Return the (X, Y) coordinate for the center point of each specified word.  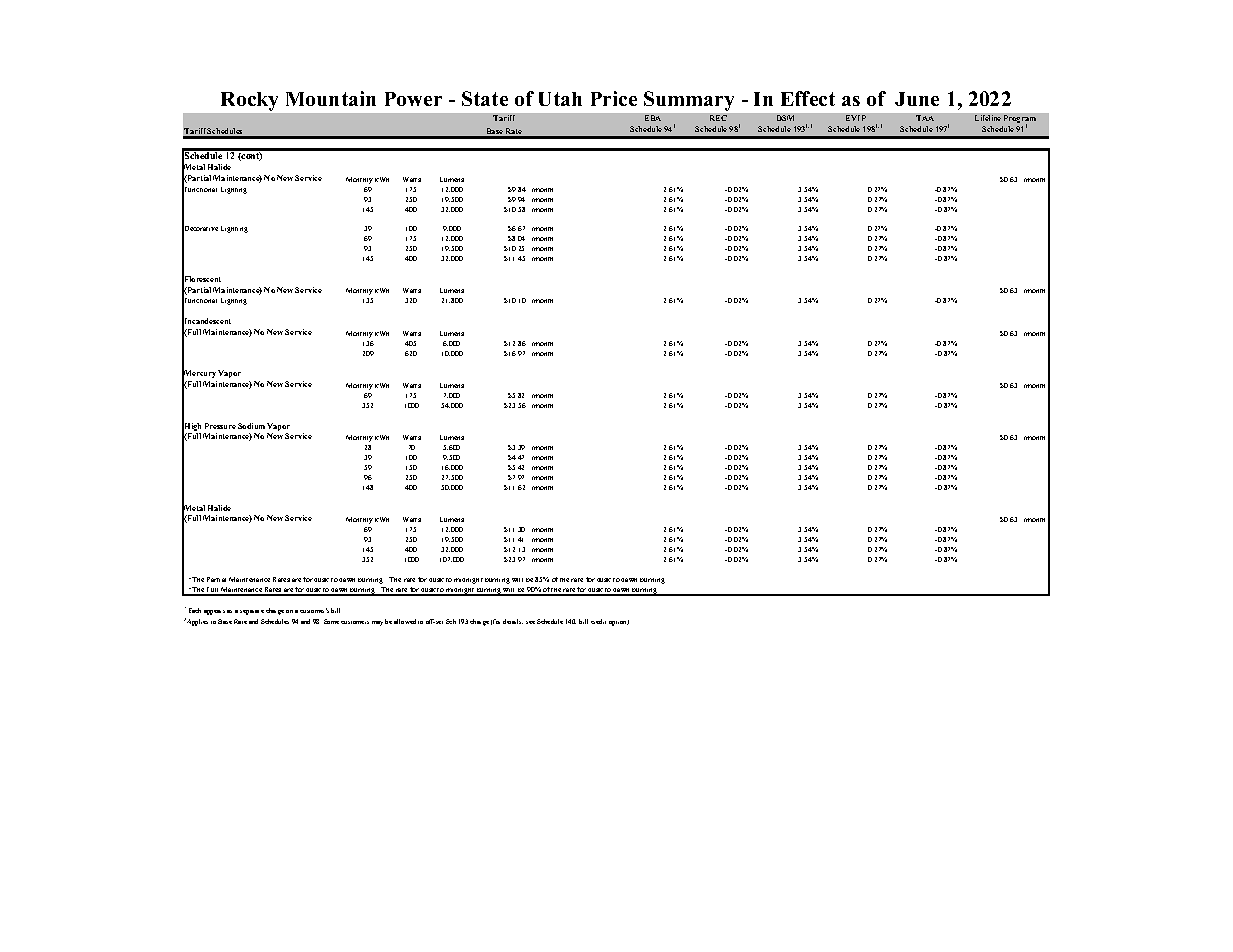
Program (1020, 120)
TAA (925, 118)
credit (598, 621)
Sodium (251, 426)
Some (331, 621)
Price (614, 98)
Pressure (220, 426)
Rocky (249, 101)
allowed (405, 621)
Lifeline (988, 118)
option (619, 623)
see (530, 622)
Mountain (331, 98)
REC (718, 118)
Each (195, 610)
